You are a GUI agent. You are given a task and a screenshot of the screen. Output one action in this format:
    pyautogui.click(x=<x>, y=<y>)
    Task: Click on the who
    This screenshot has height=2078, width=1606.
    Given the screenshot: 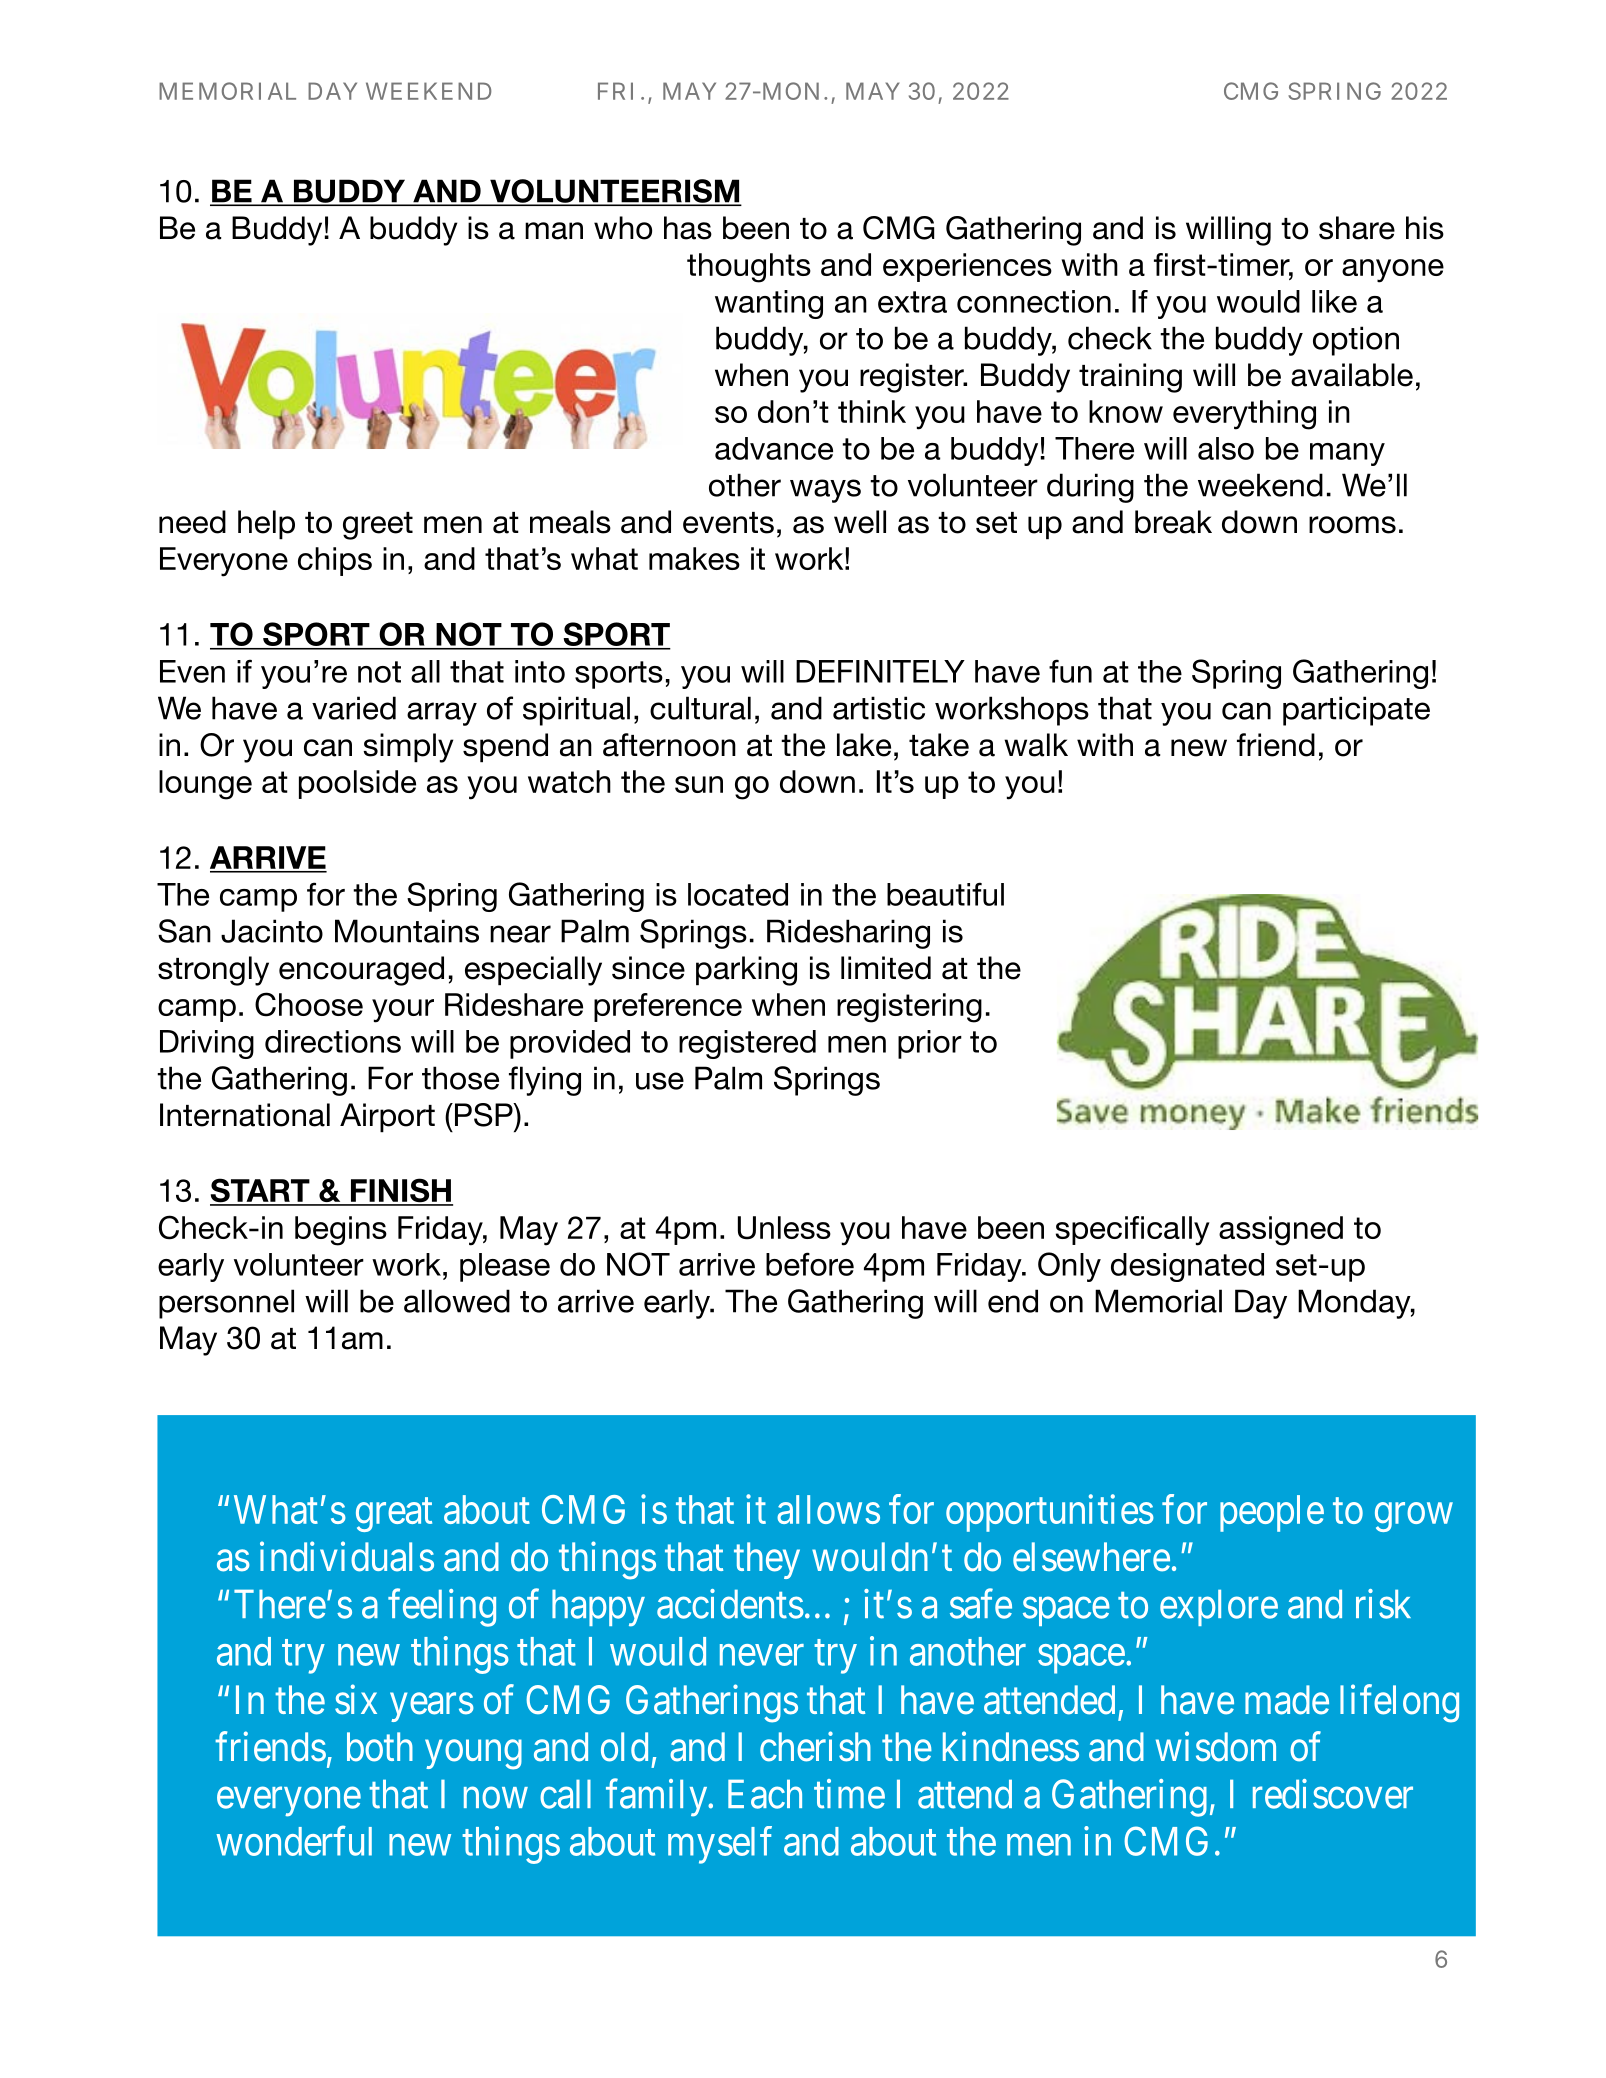 What is the action you would take?
    pyautogui.click(x=623, y=228)
